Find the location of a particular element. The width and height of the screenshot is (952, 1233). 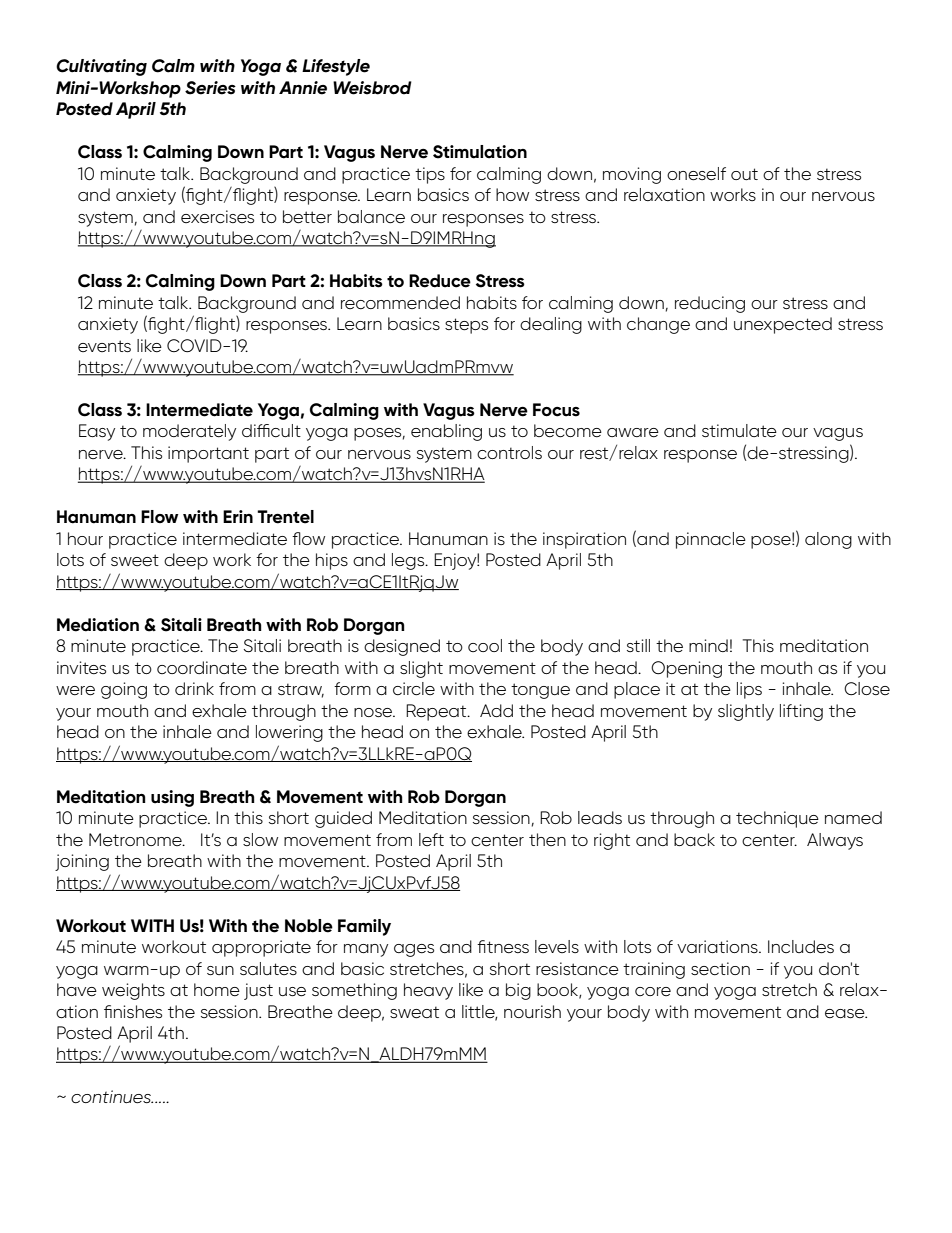

ease is located at coordinates (846, 1013).
